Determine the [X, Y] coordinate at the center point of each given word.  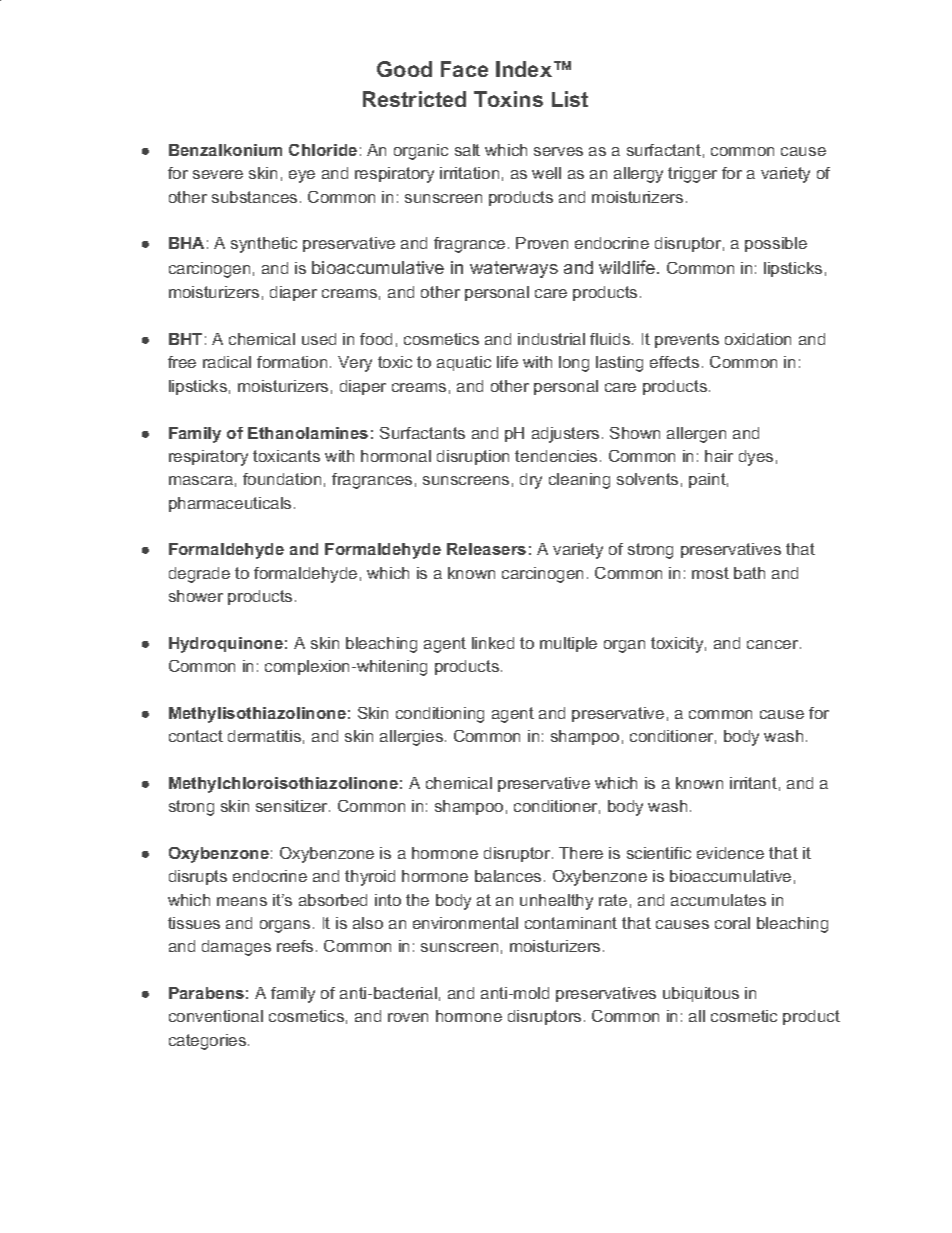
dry [531, 481]
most [710, 573]
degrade [199, 575]
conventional [216, 1016]
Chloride [323, 150]
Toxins [508, 99]
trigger [692, 175]
